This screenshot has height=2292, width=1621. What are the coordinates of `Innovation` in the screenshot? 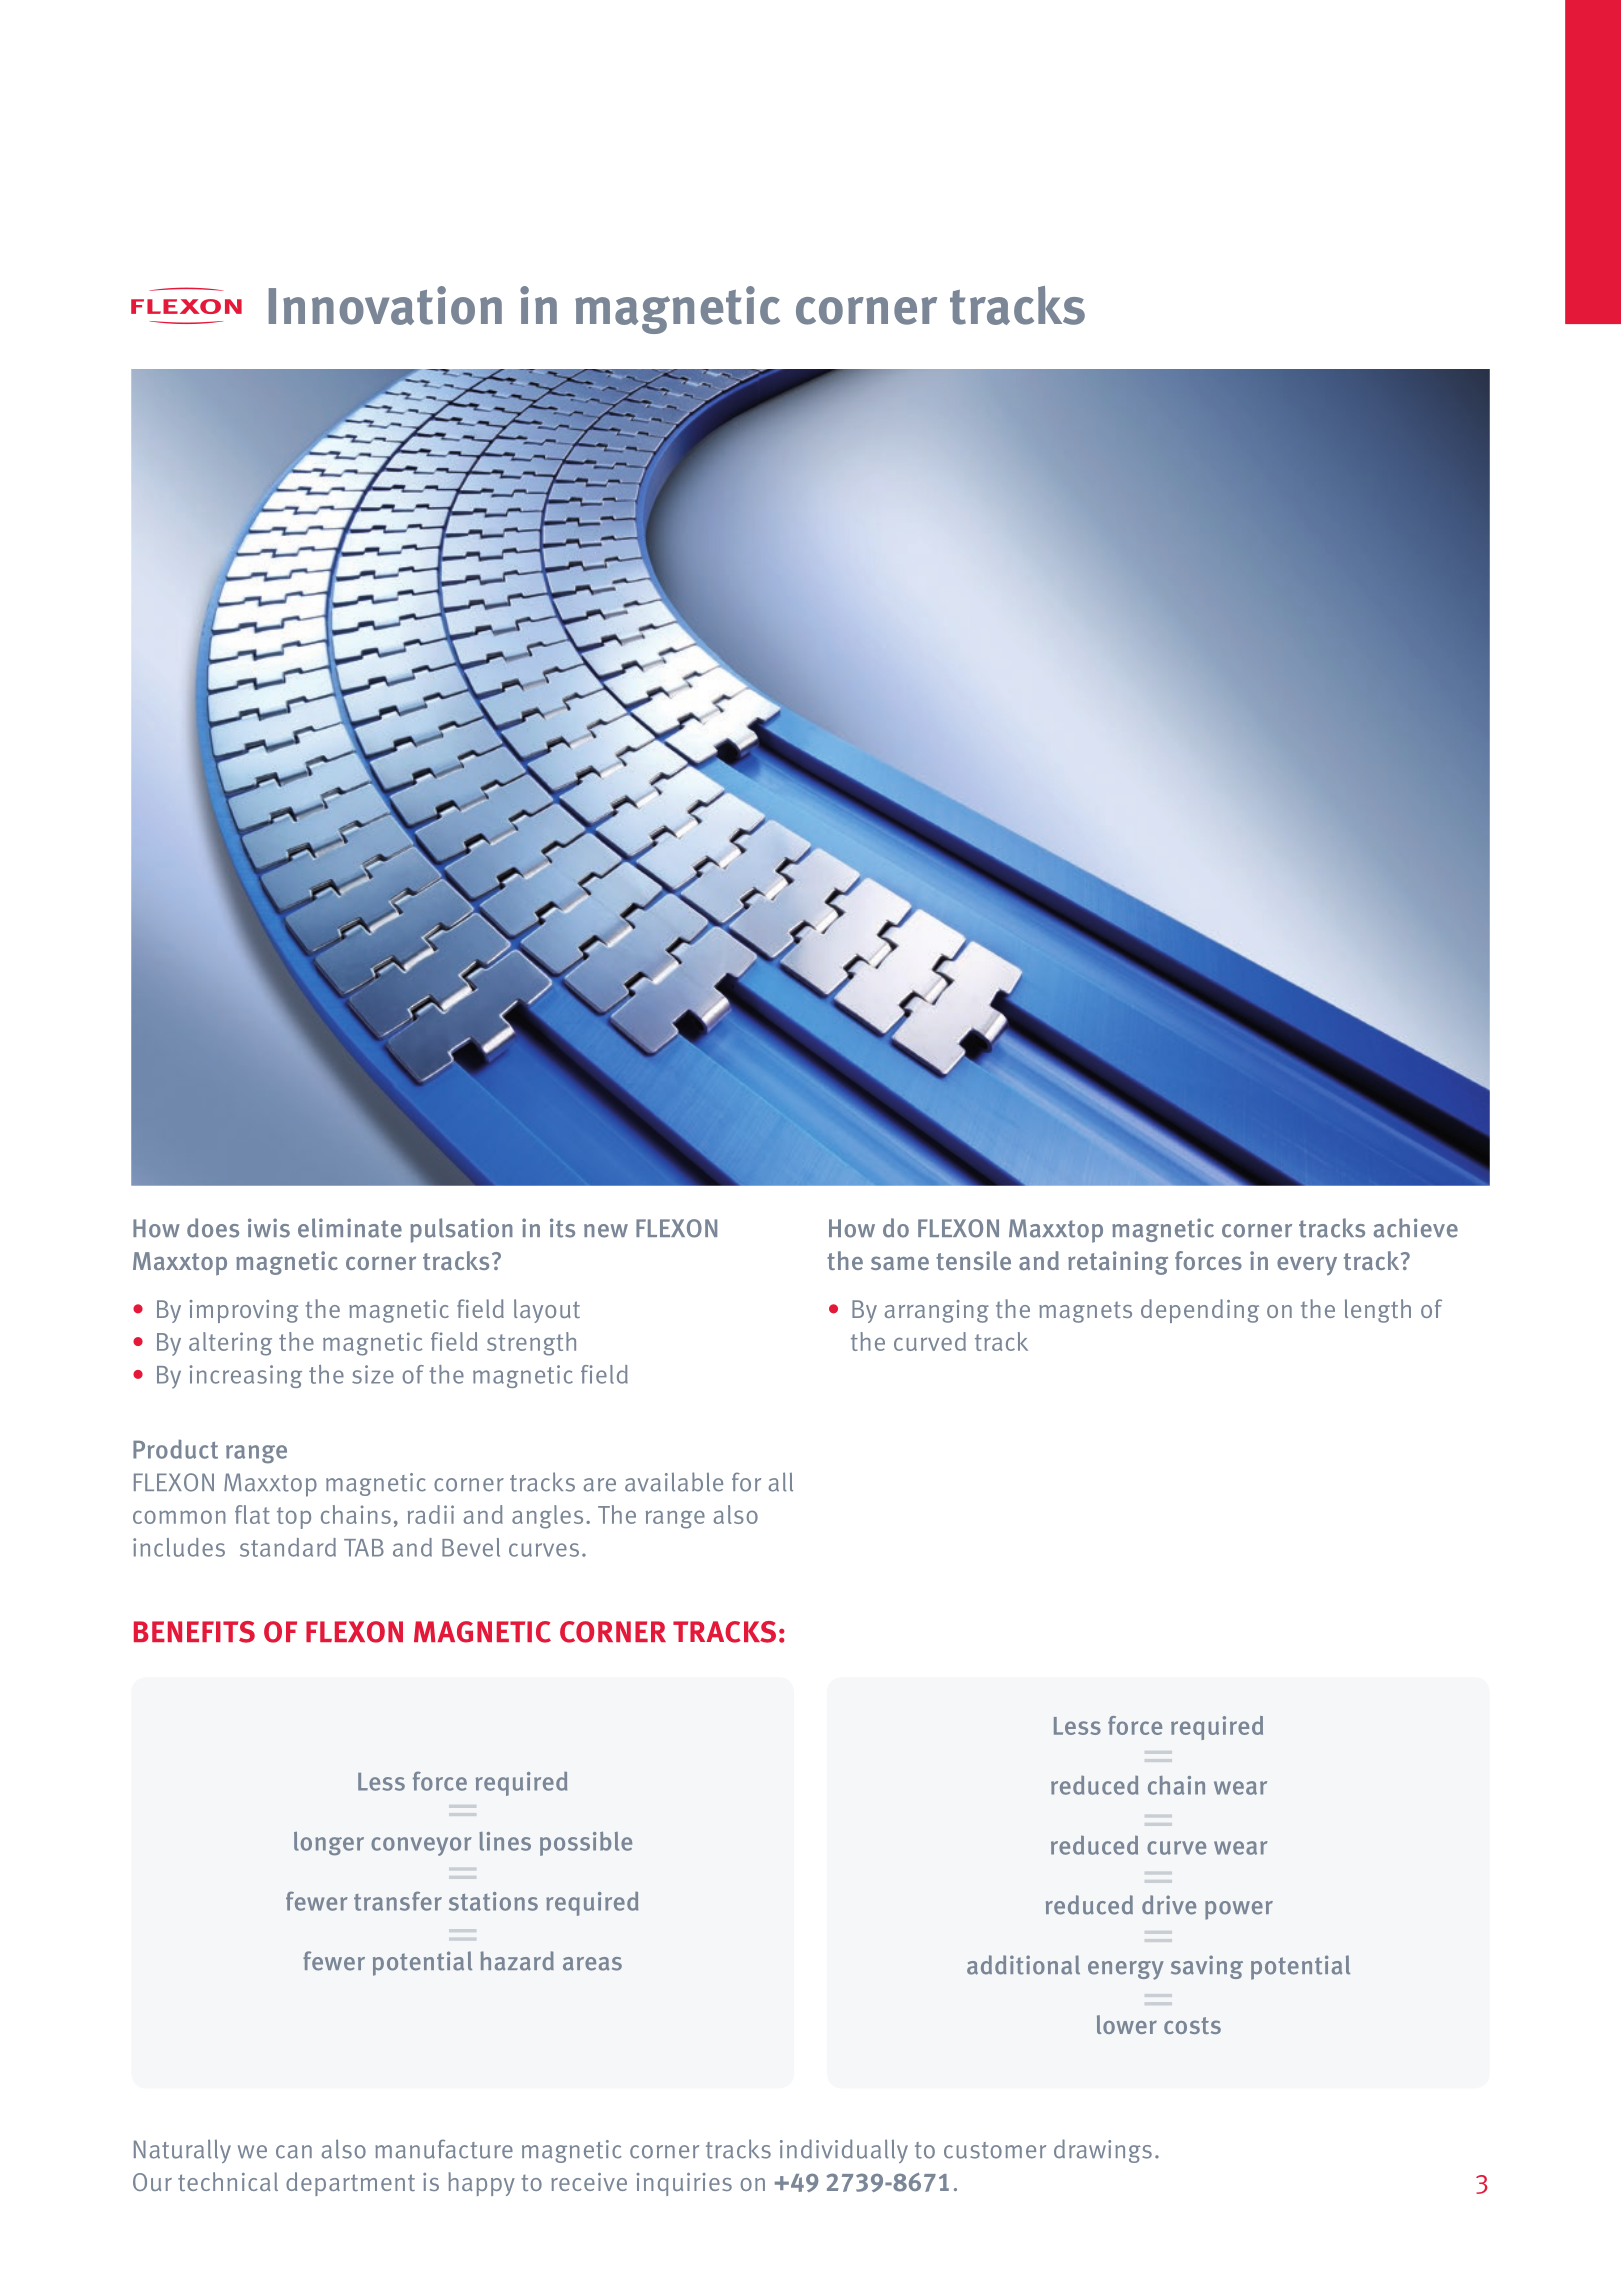 It's located at (385, 305).
